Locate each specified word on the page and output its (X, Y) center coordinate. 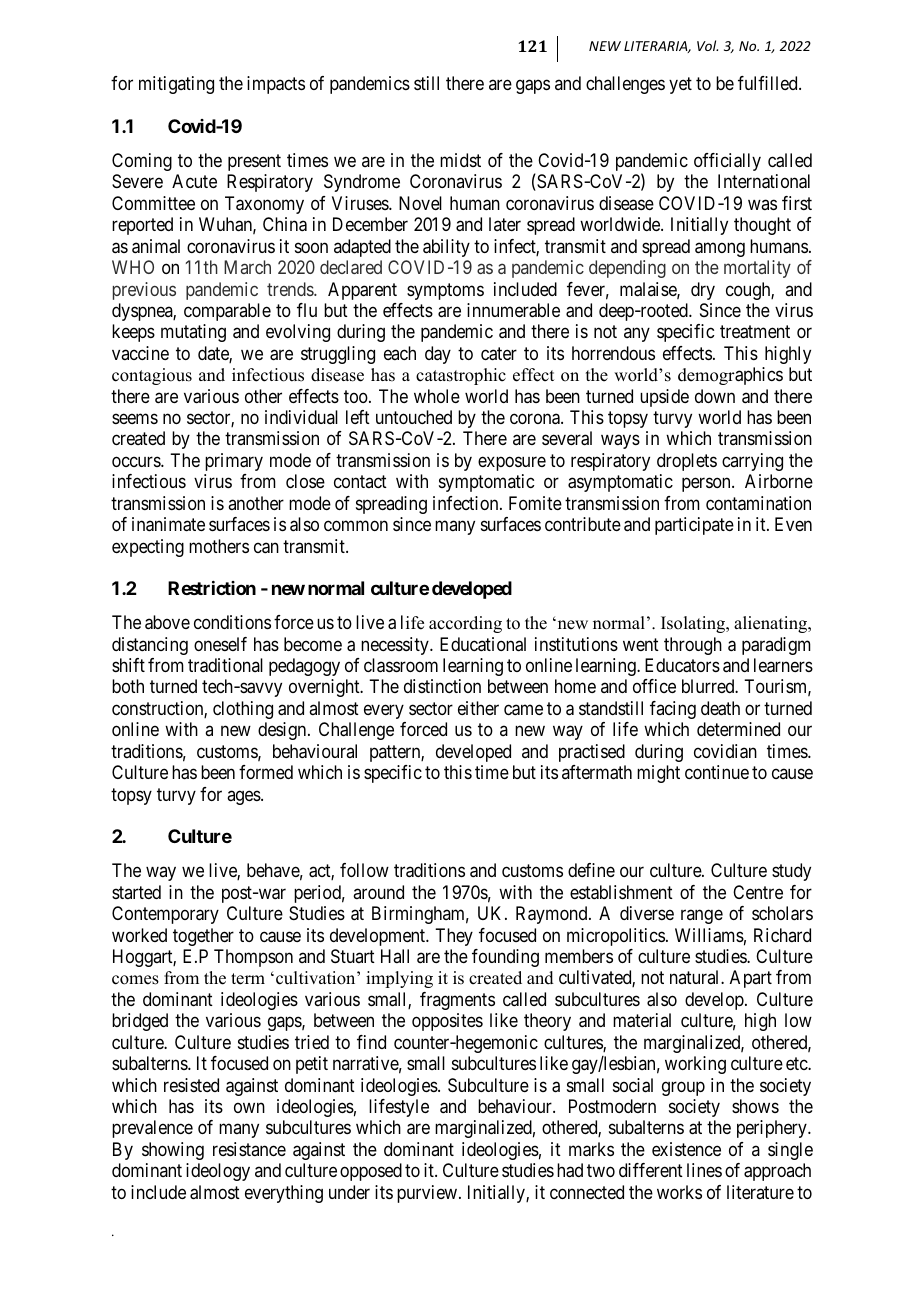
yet (680, 85)
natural (696, 977)
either (478, 708)
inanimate (168, 524)
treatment (755, 332)
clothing (243, 710)
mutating (193, 333)
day (438, 355)
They (454, 937)
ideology (218, 1172)
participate (694, 526)
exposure (512, 463)
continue (717, 772)
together (203, 937)
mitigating (176, 85)
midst (460, 160)
